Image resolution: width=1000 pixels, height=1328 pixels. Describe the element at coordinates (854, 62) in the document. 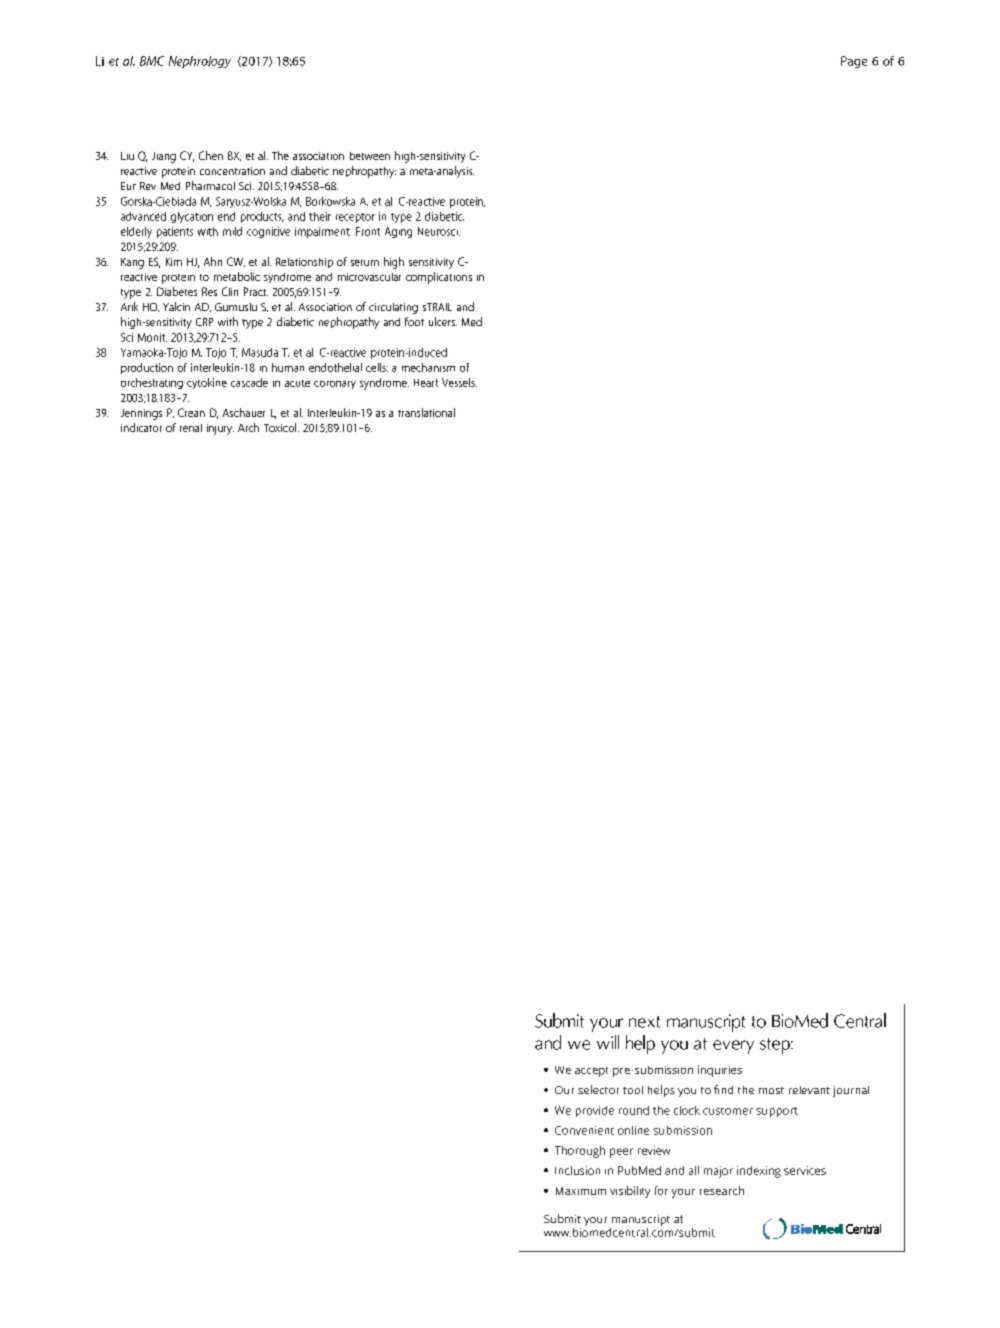

I see `Page` at that location.
